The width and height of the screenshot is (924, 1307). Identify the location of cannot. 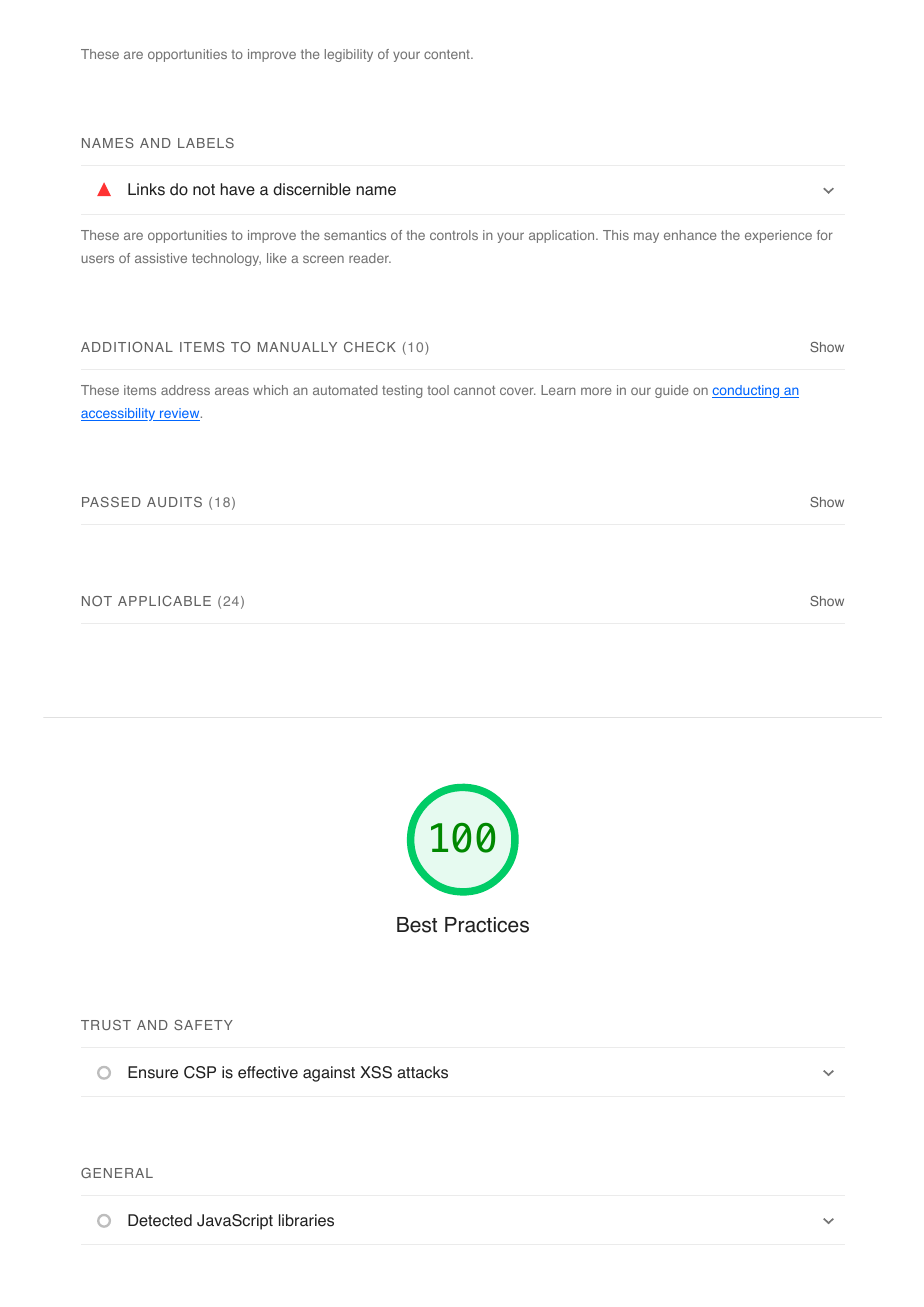
(474, 390).
